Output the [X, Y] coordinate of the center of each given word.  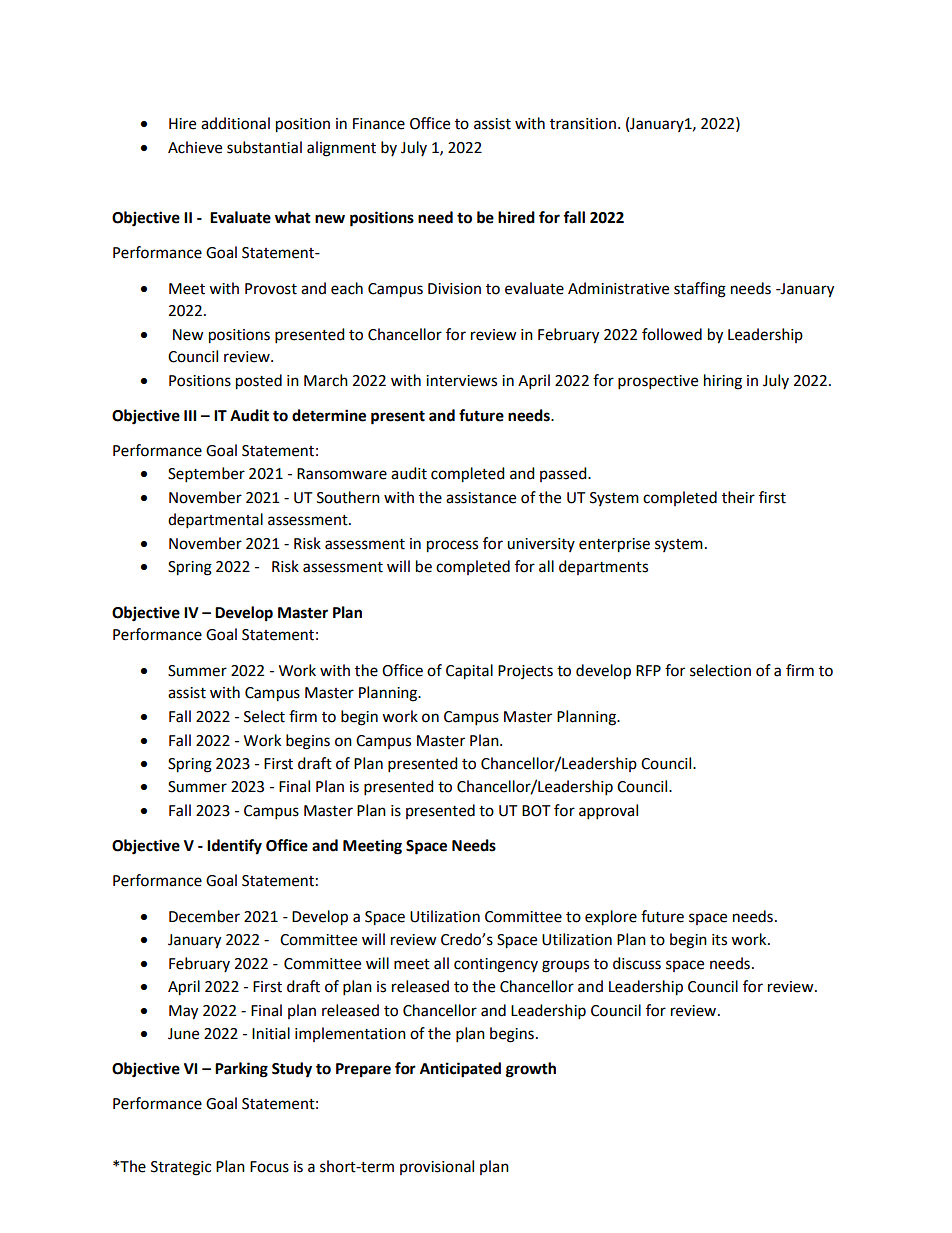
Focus [269, 1167]
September [206, 475]
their [738, 497]
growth [531, 1070]
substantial [264, 147]
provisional [437, 1167]
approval [608, 812]
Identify [234, 847]
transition [583, 124]
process [452, 546]
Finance [379, 124]
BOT [536, 811]
